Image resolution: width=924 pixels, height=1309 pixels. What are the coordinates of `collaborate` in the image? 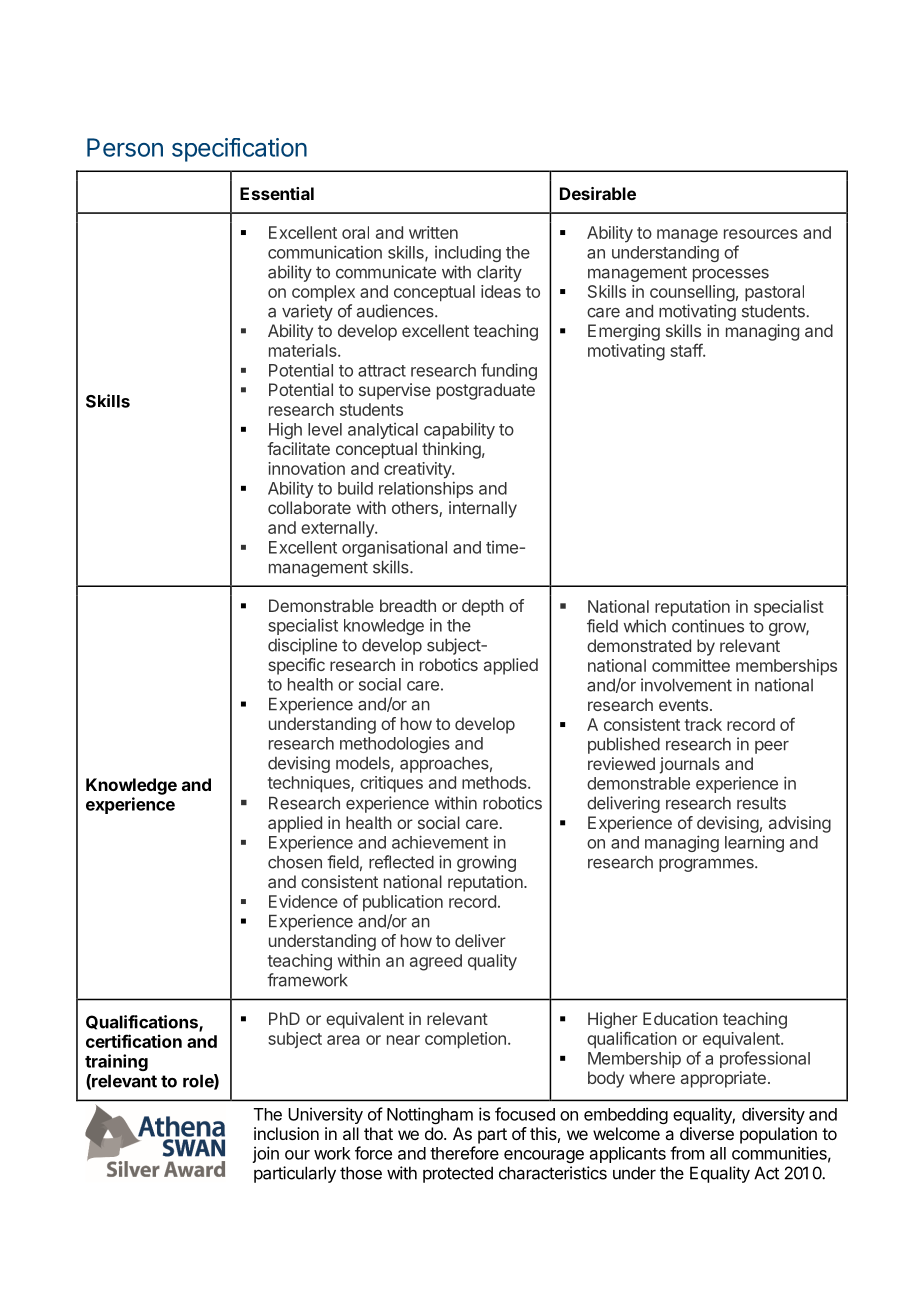 It's located at (309, 507).
